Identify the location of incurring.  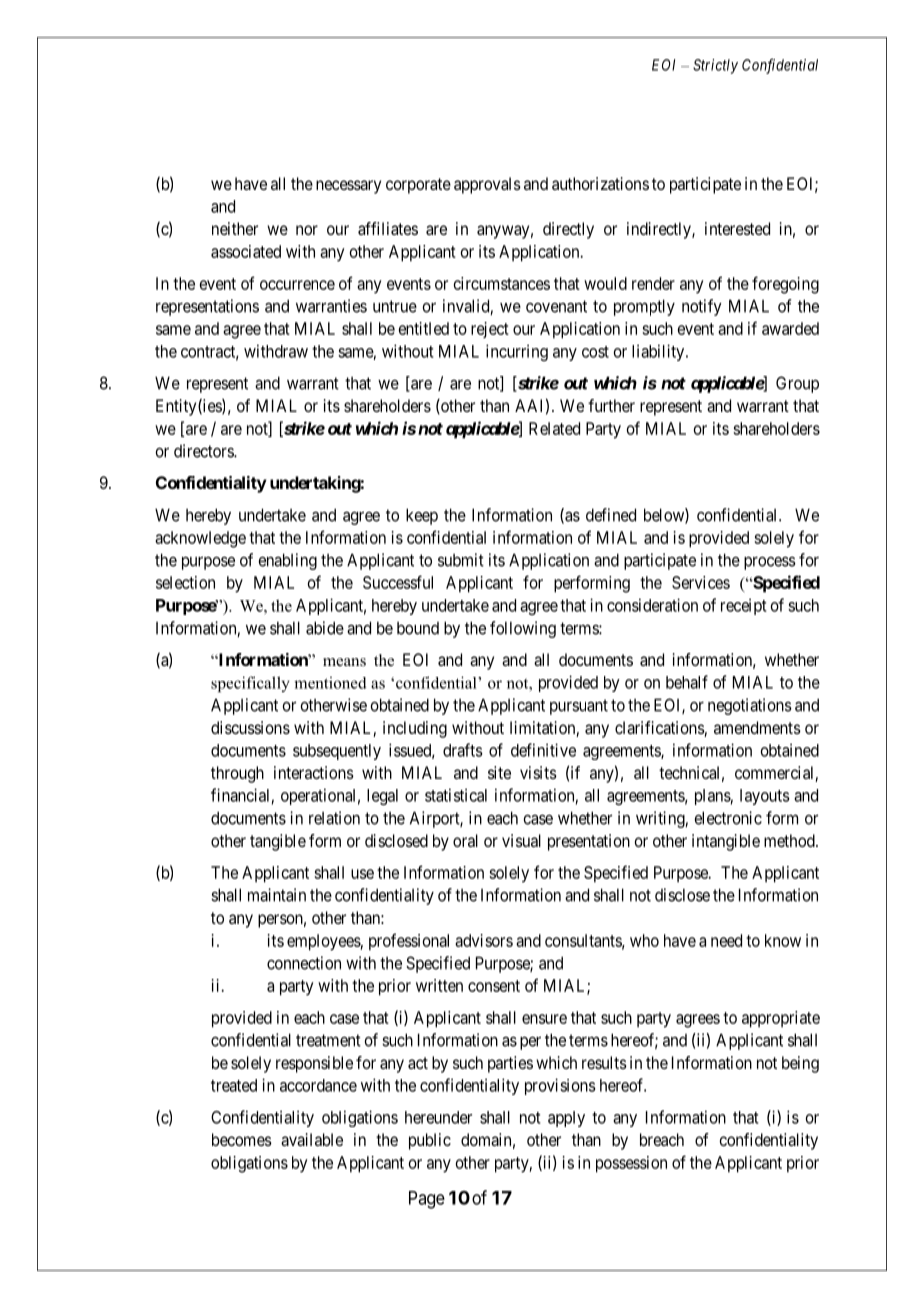
(517, 352).
